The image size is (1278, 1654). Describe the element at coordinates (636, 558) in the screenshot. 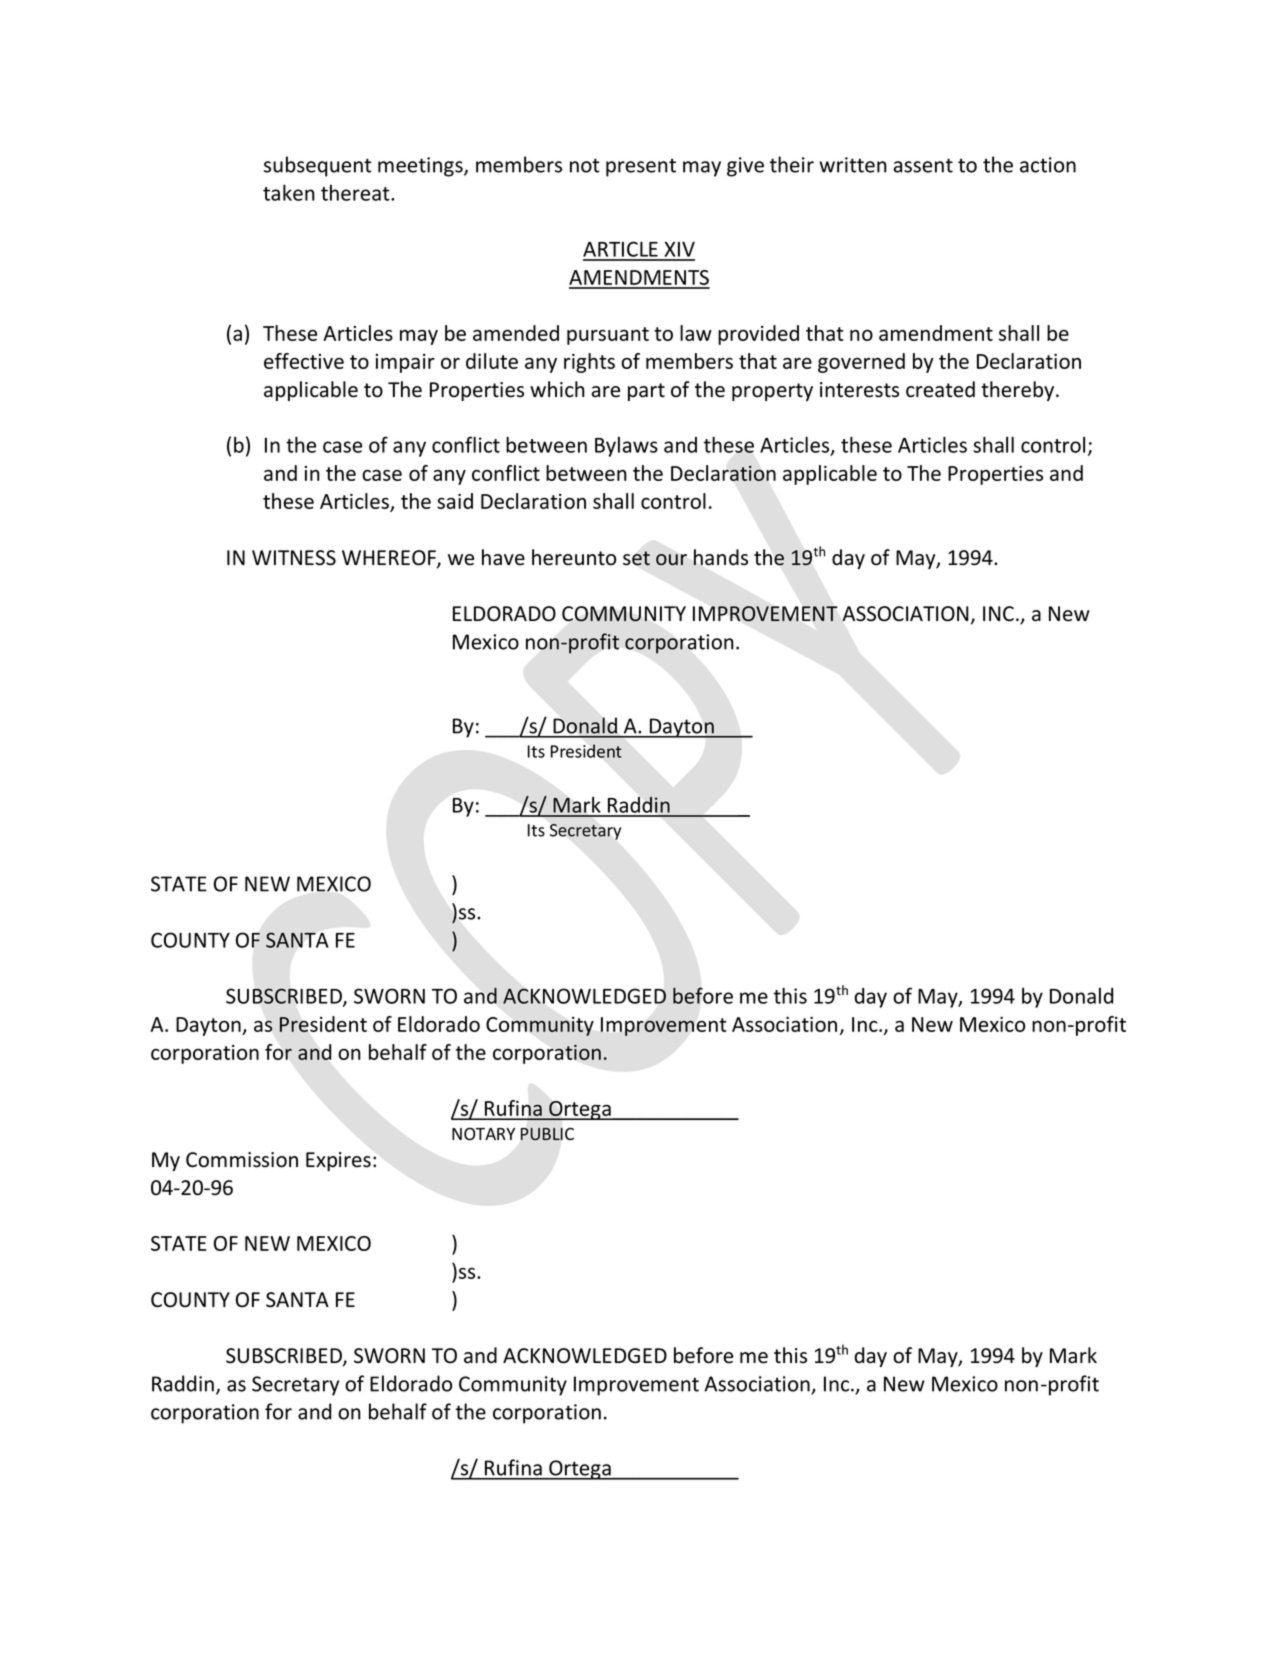

I see `set` at that location.
